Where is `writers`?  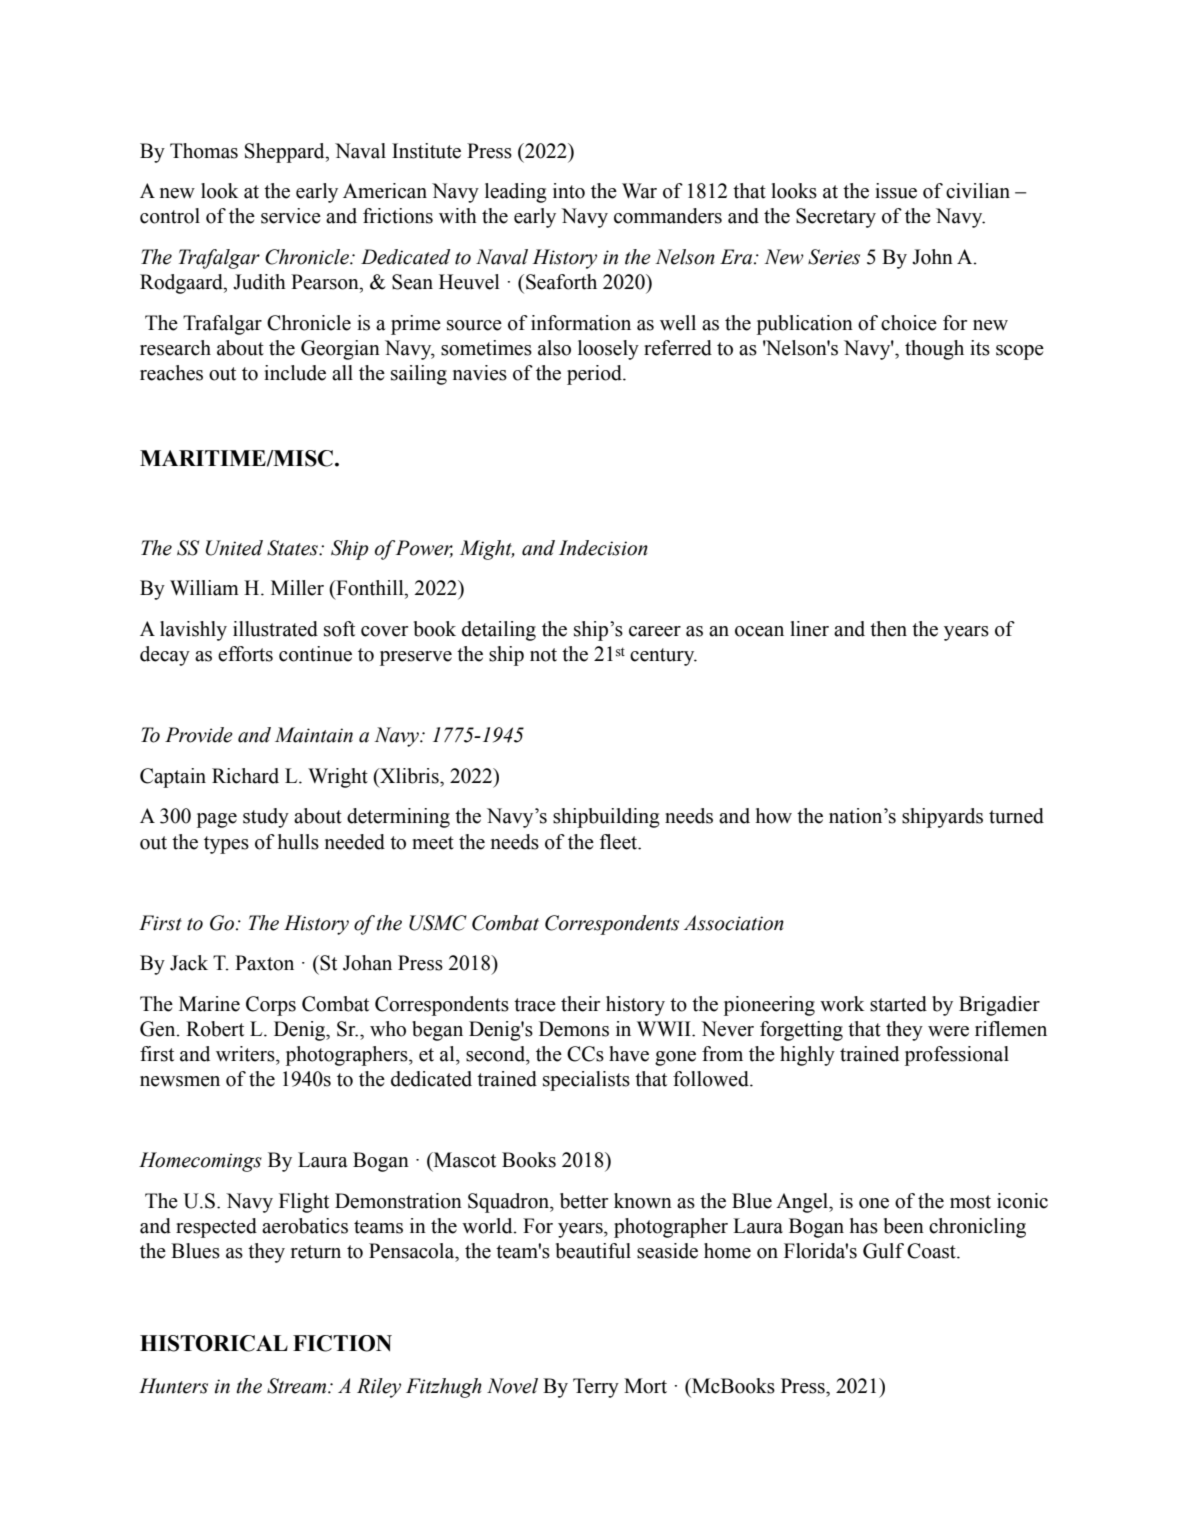
writers is located at coordinates (246, 1054).
